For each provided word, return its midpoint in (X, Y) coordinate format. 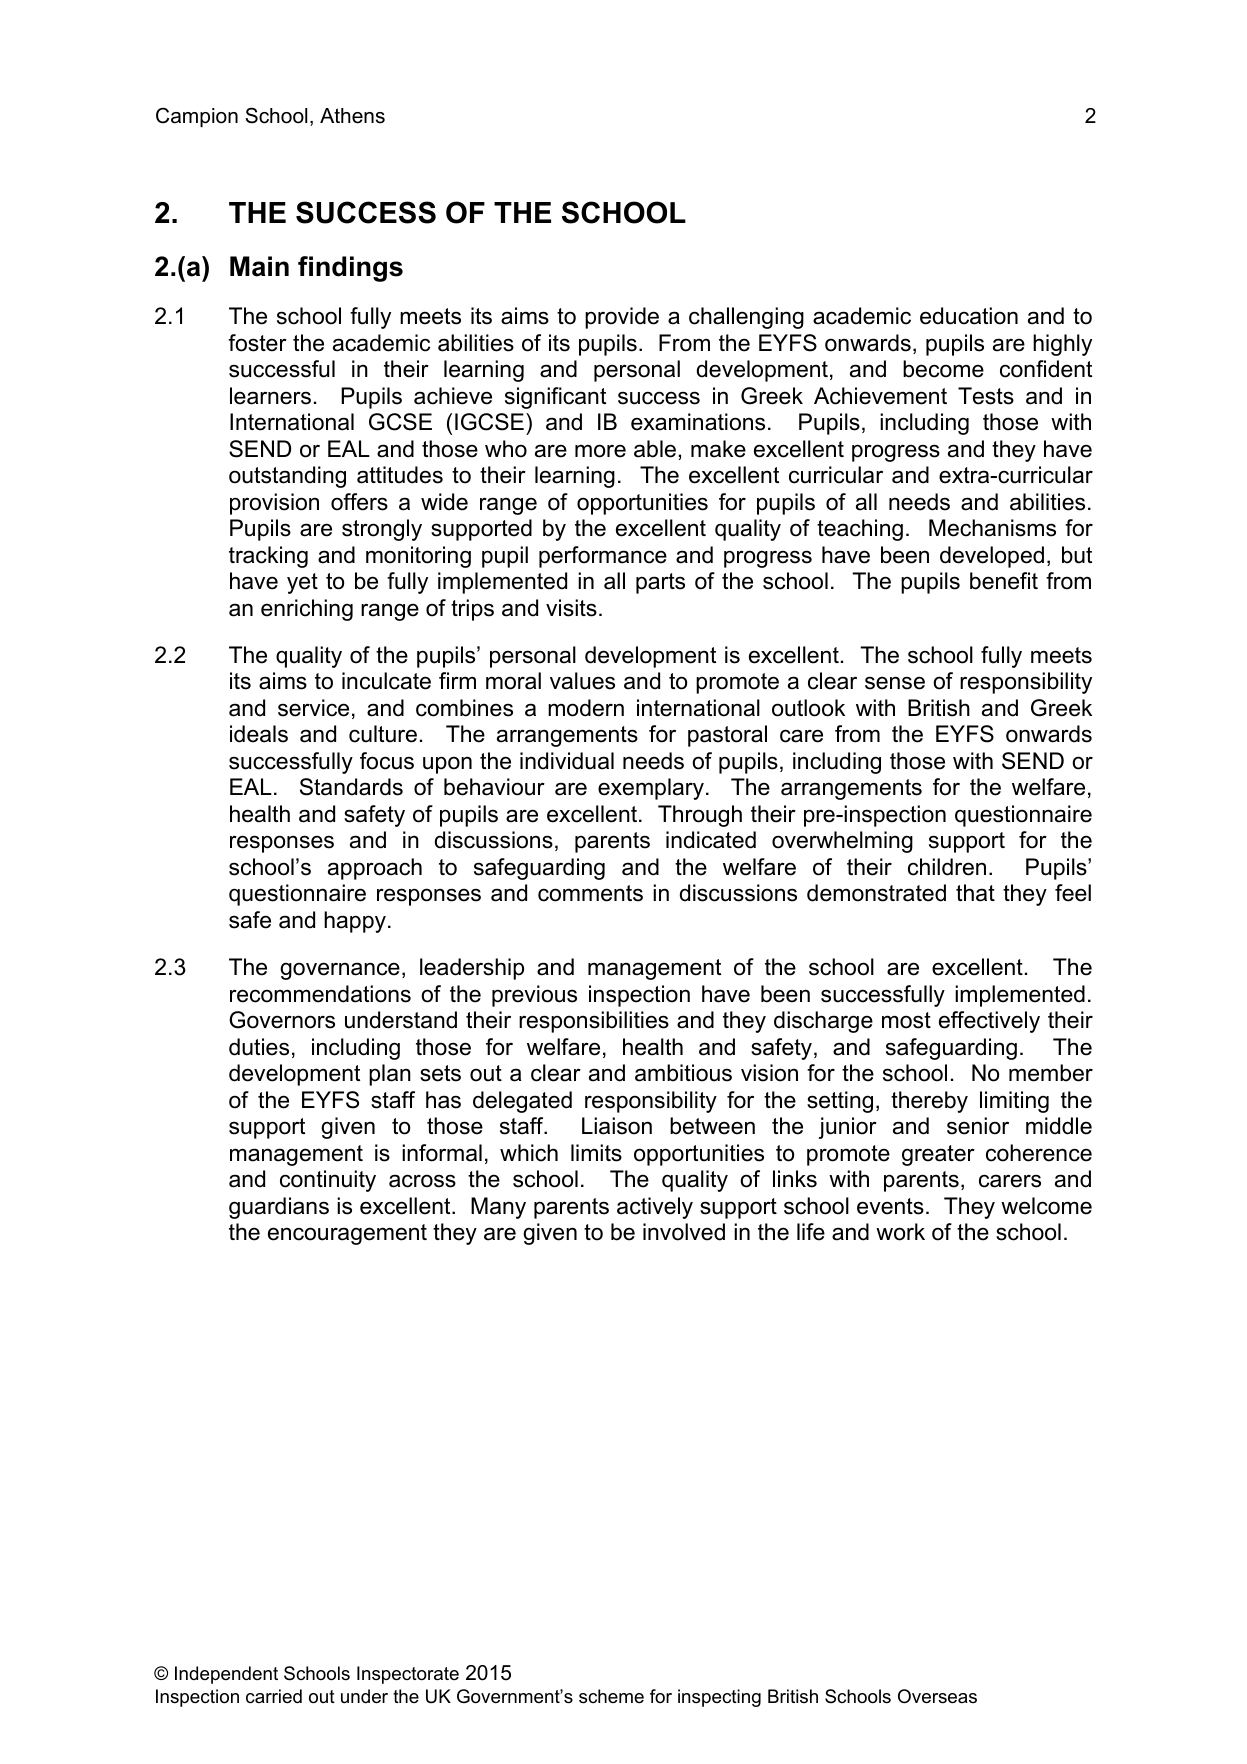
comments (590, 893)
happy (355, 922)
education (969, 316)
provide (622, 318)
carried (274, 1696)
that (975, 893)
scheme (611, 1696)
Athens (352, 116)
